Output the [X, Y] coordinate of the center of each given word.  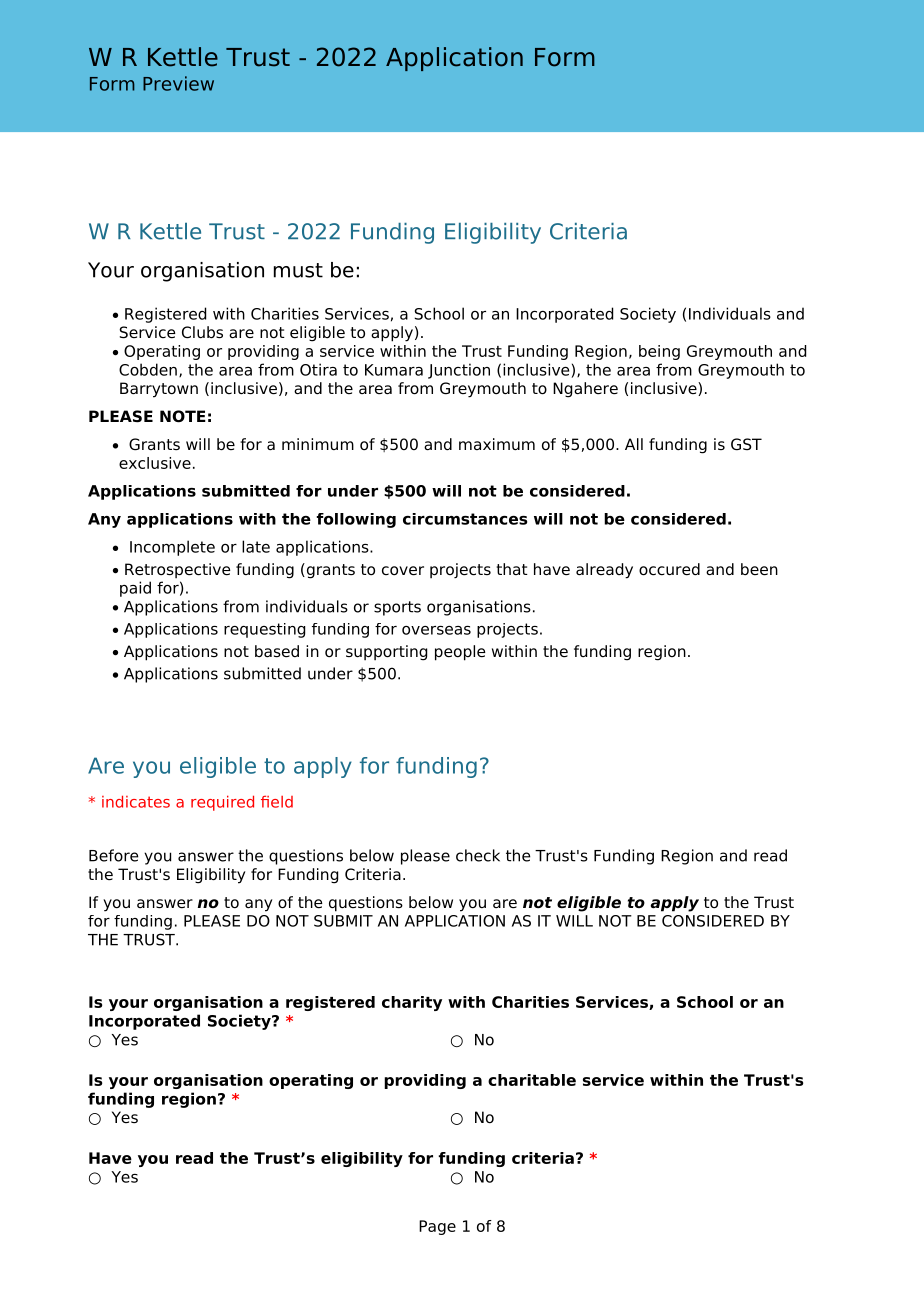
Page [437, 1227]
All [634, 444]
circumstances [465, 519]
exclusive [155, 463]
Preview [178, 83]
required [222, 803]
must [298, 270]
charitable [532, 1080]
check [478, 855]
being [659, 352]
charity [412, 1003]
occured [669, 569]
